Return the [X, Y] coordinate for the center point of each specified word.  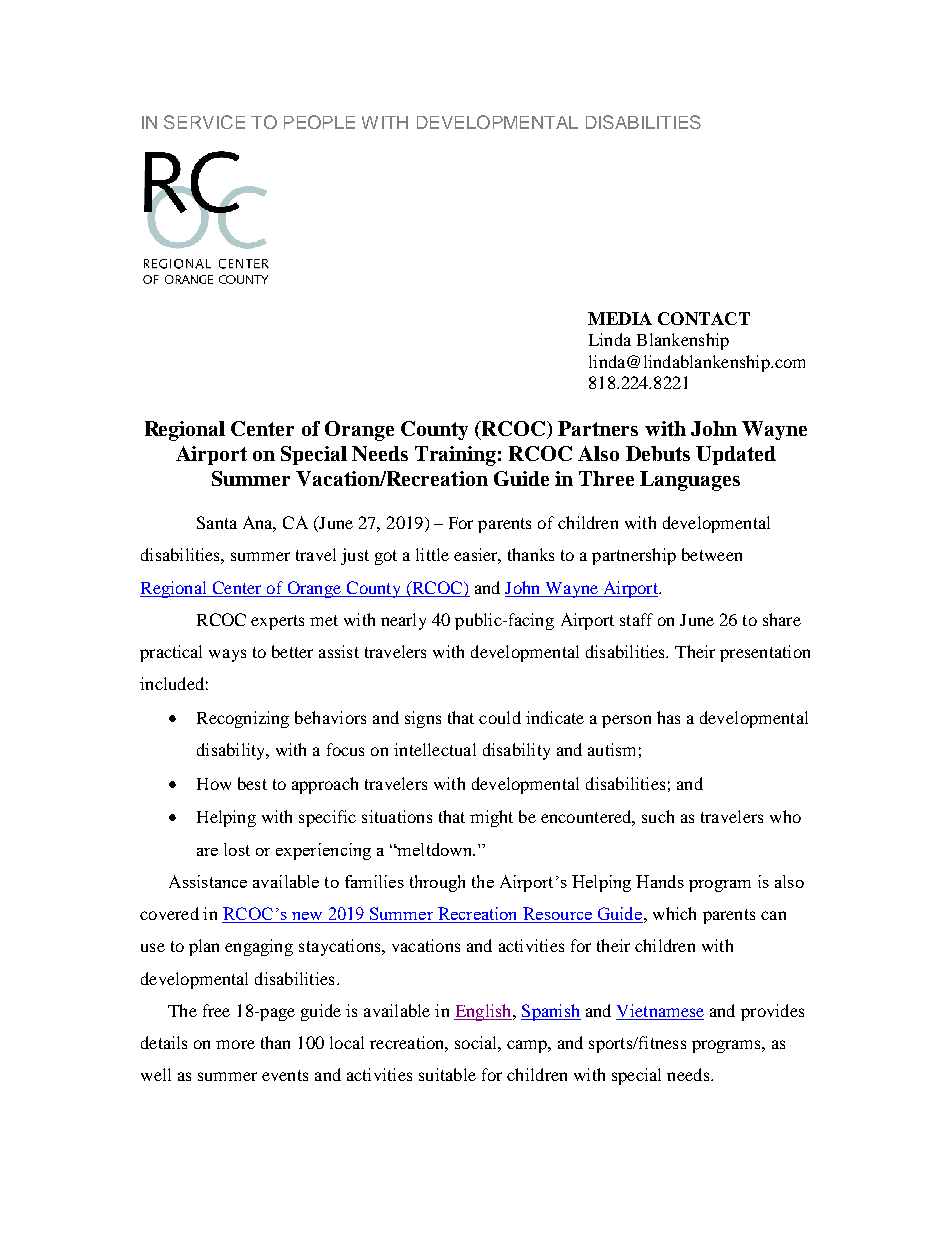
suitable [447, 1074]
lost [237, 849]
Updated [736, 455]
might [491, 818]
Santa [217, 522]
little [432, 554]
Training [455, 456]
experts [277, 622]
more [235, 1044]
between [712, 554]
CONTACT [704, 318]
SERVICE [204, 122]
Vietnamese [660, 1010]
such [658, 816]
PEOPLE [319, 122]
